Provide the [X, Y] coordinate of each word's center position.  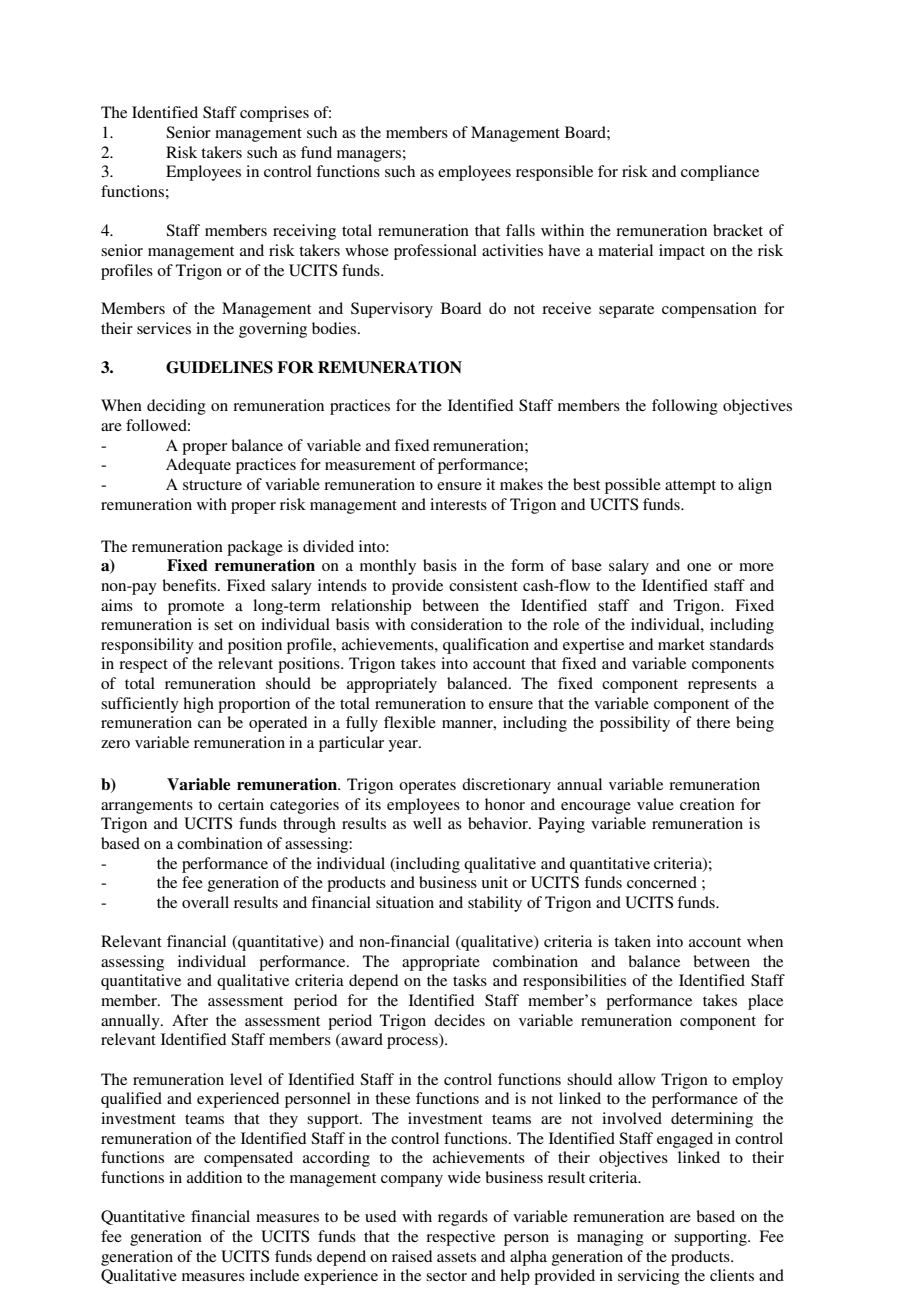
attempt [690, 487]
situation [405, 902]
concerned [662, 882]
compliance [720, 173]
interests [458, 504]
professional [435, 252]
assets [456, 1257]
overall [205, 902]
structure [212, 485]
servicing [649, 1277]
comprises [274, 114]
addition [214, 1177]
